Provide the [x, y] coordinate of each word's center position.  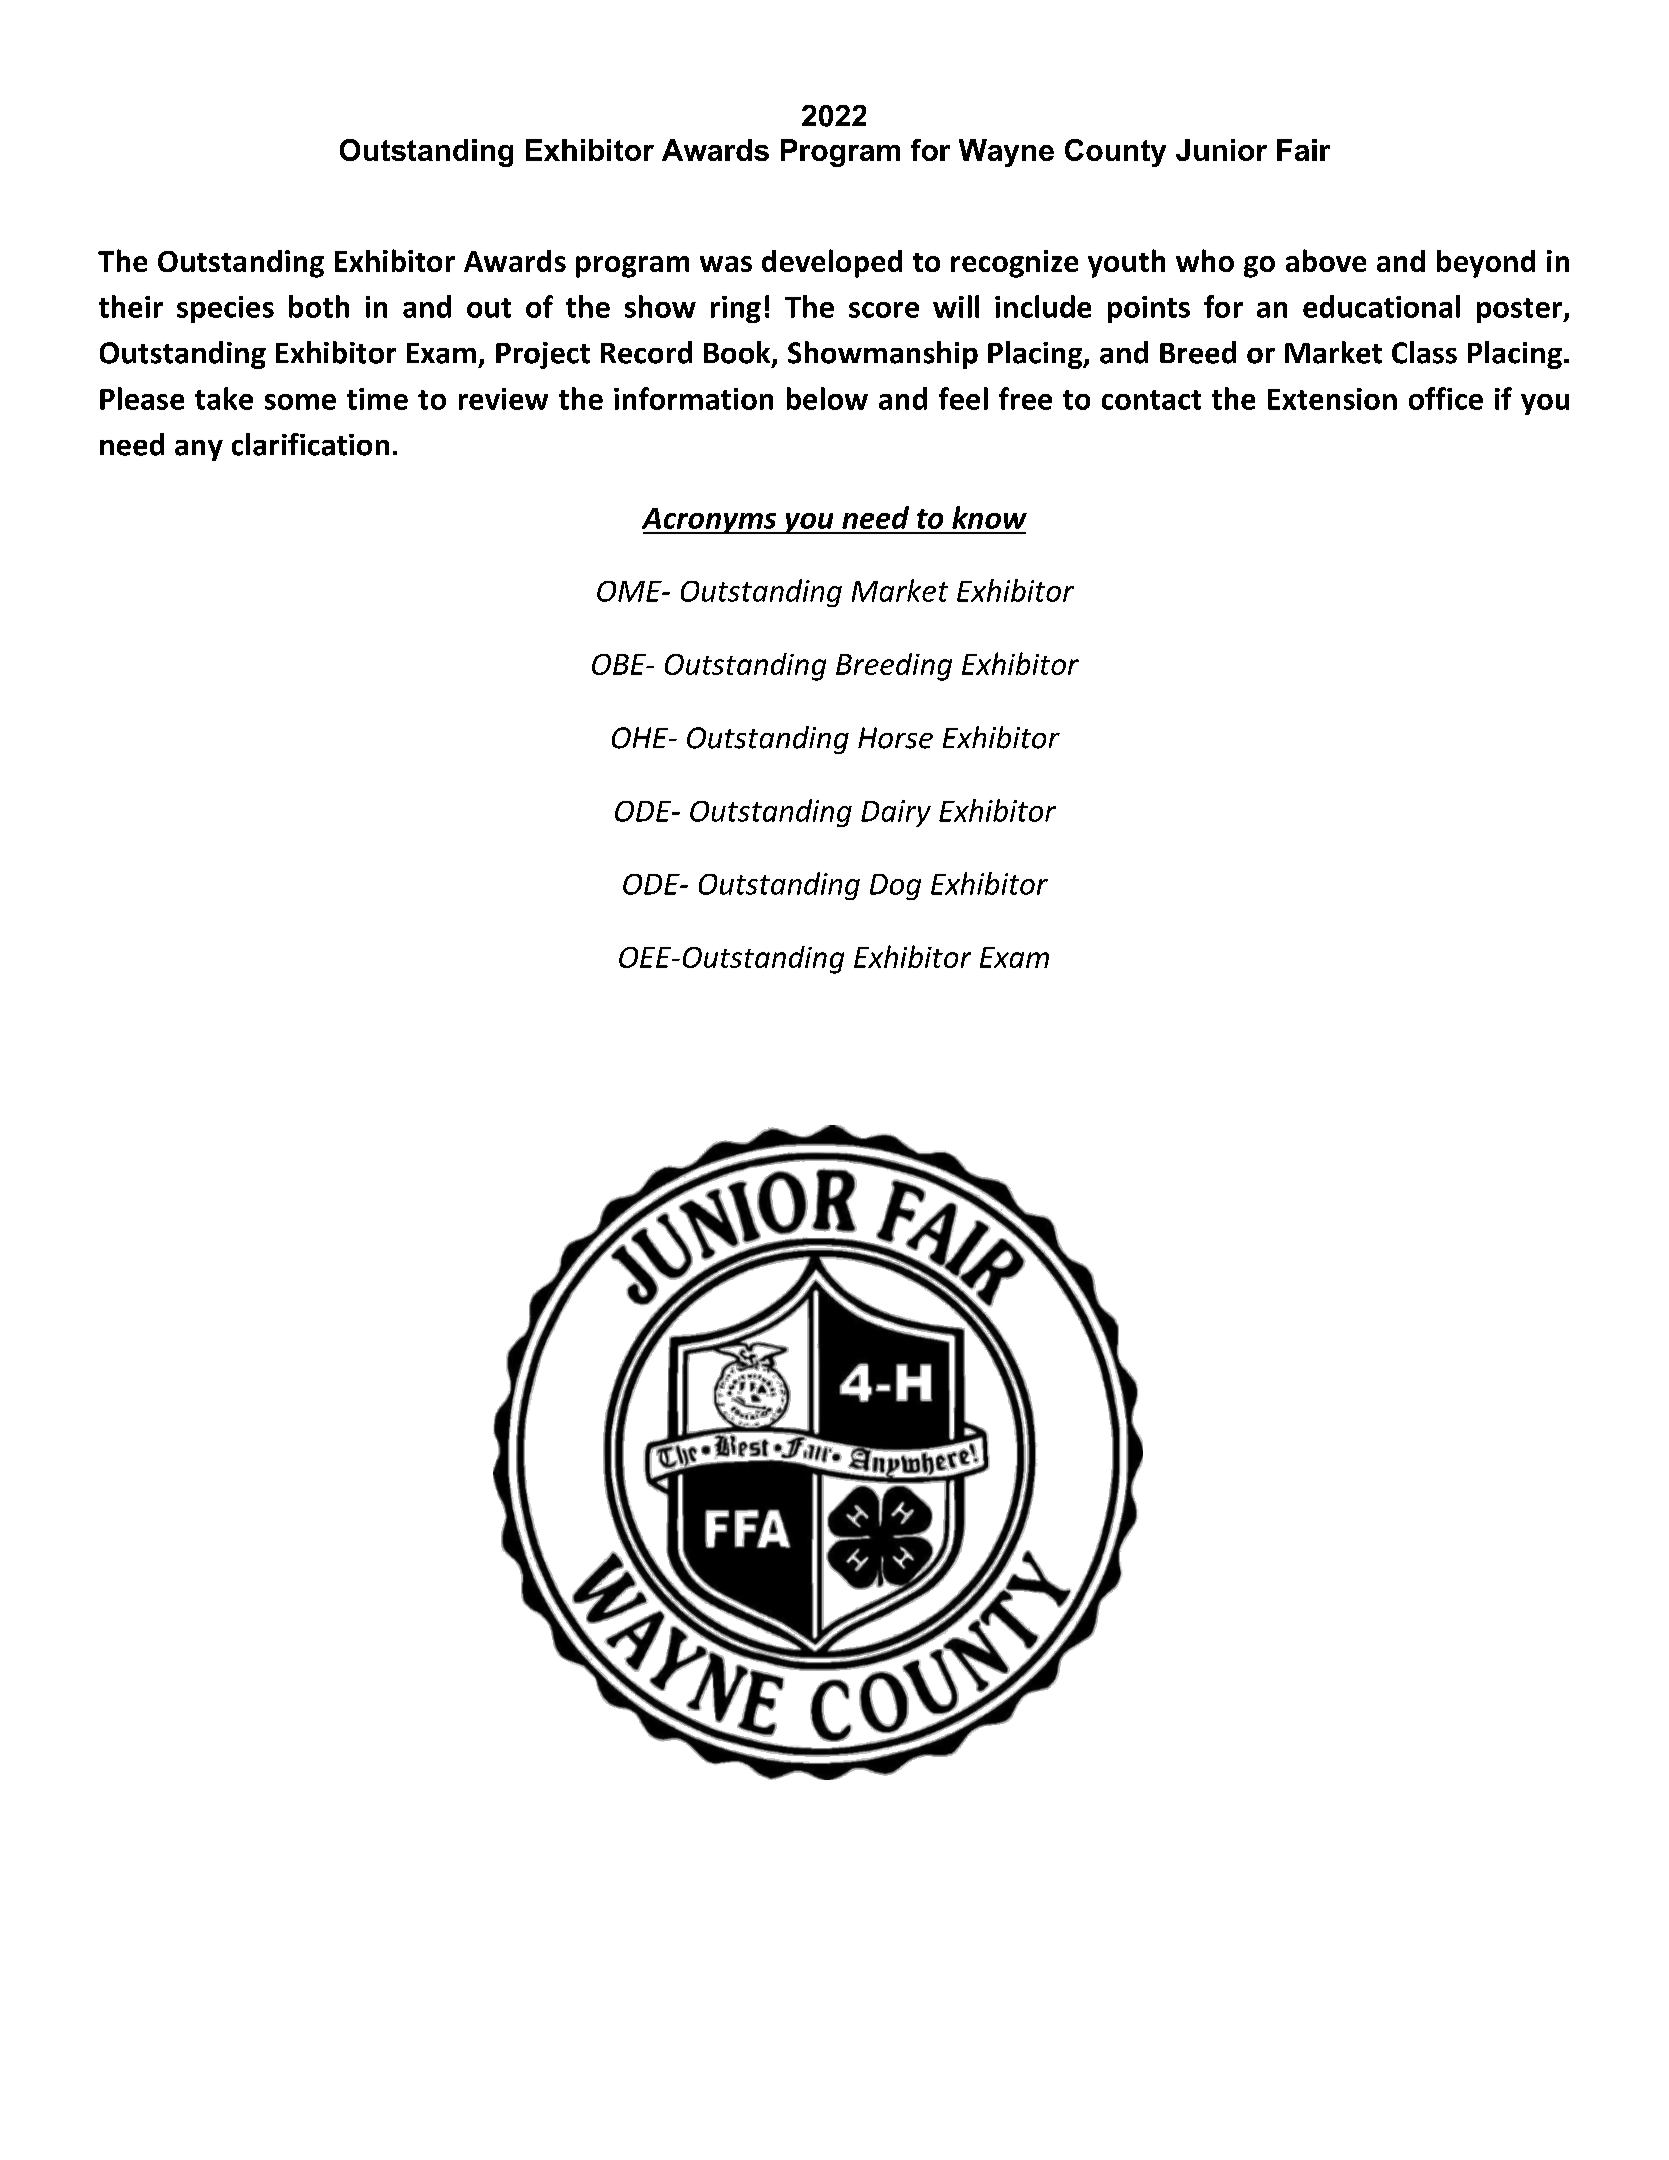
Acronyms [710, 521]
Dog [895, 887]
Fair [1303, 150]
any [199, 450]
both [319, 306]
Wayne [1006, 153]
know [989, 517]
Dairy [896, 813]
